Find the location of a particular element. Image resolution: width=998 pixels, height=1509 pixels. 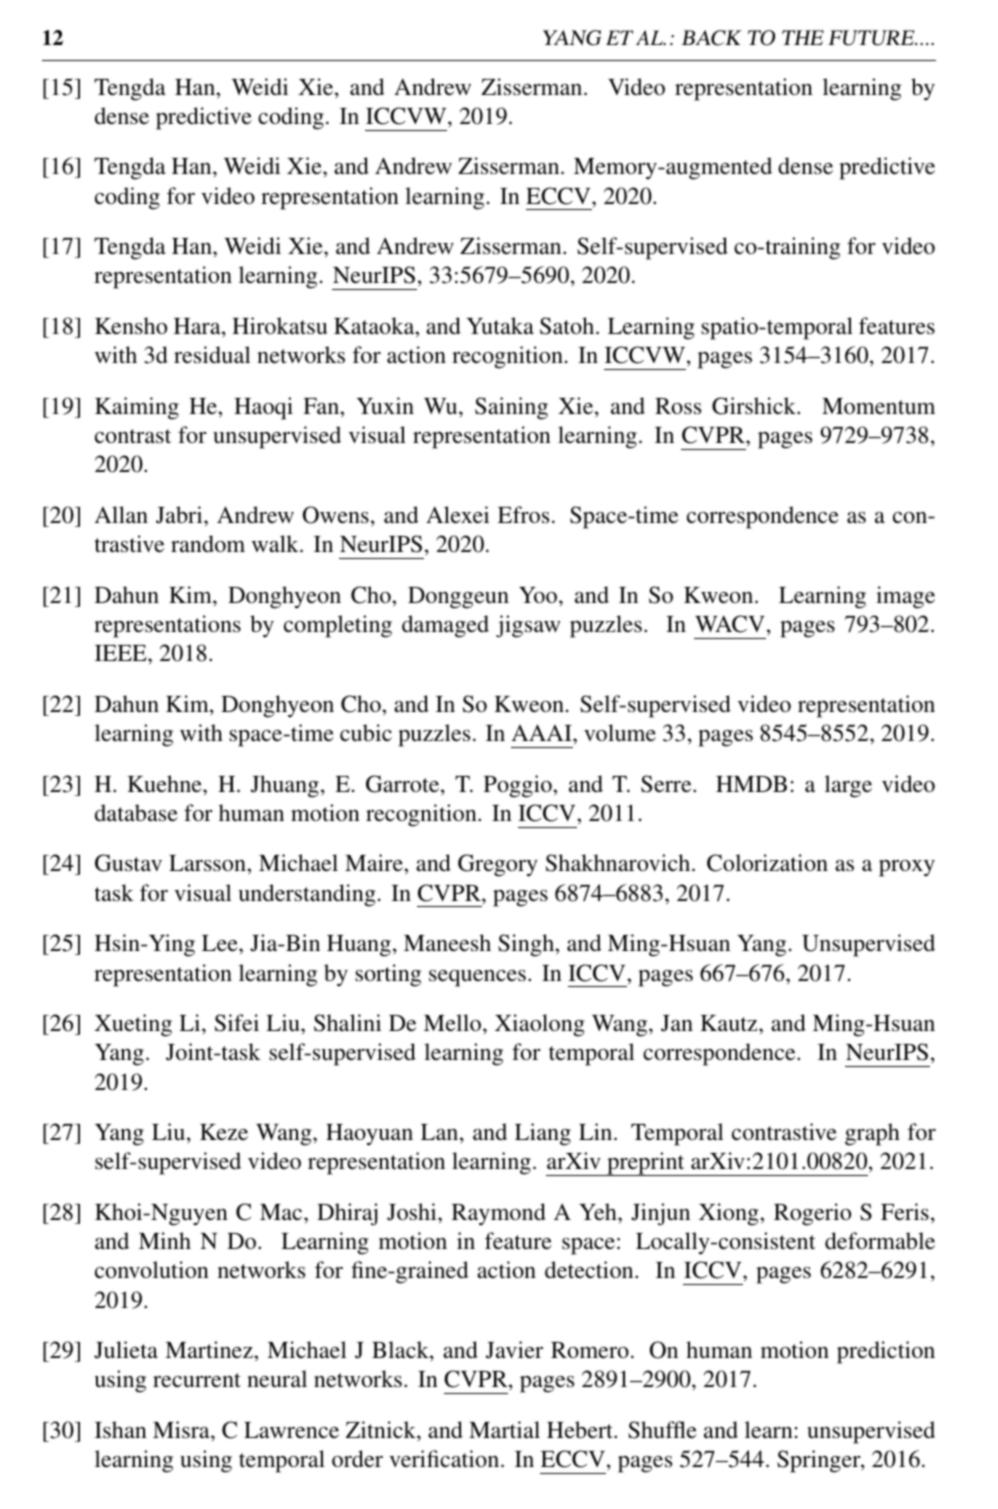

Kuehne is located at coordinates (165, 783).
